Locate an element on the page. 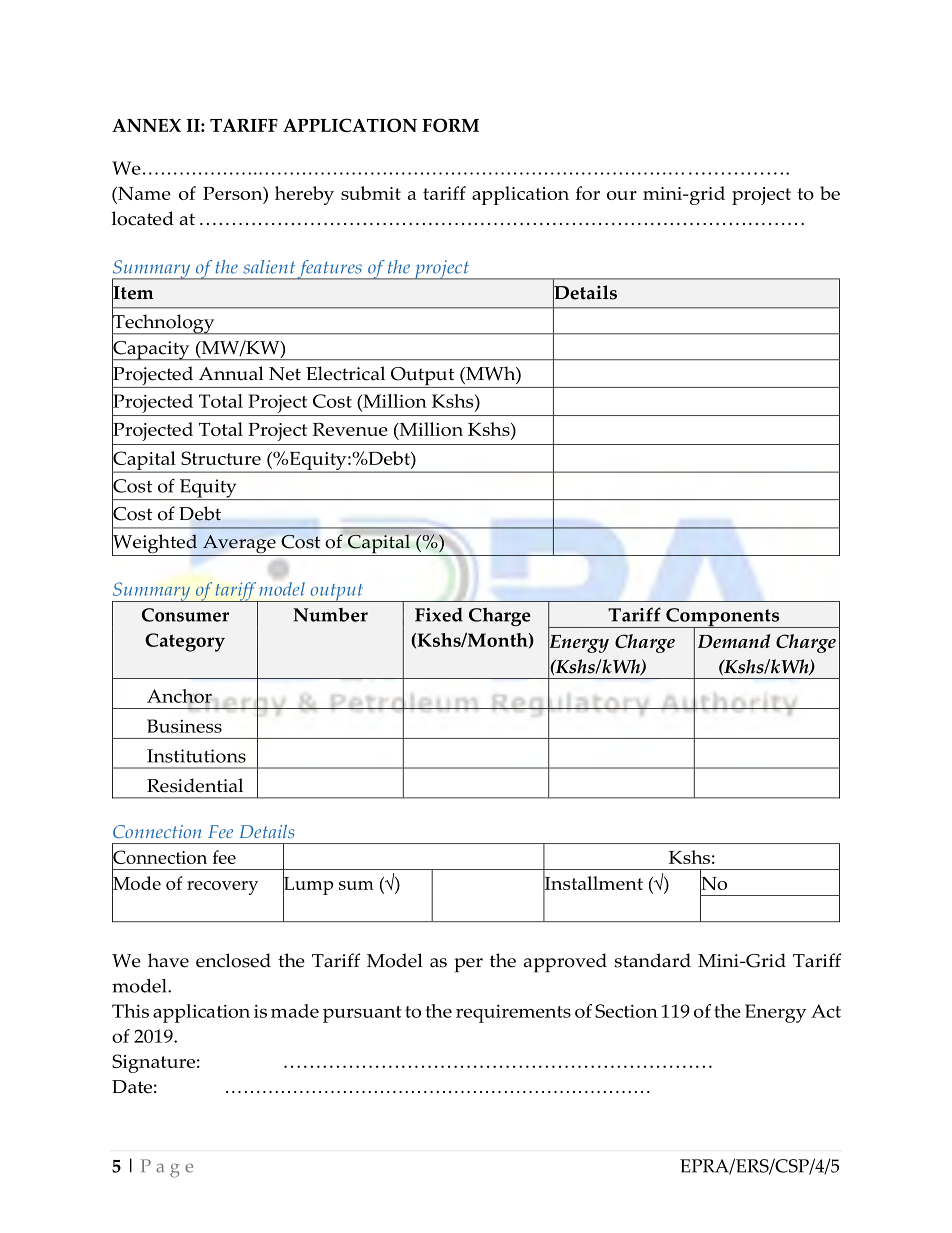 Image resolution: width=952 pixels, height=1233 pixels. Signature is located at coordinates (153, 1063).
